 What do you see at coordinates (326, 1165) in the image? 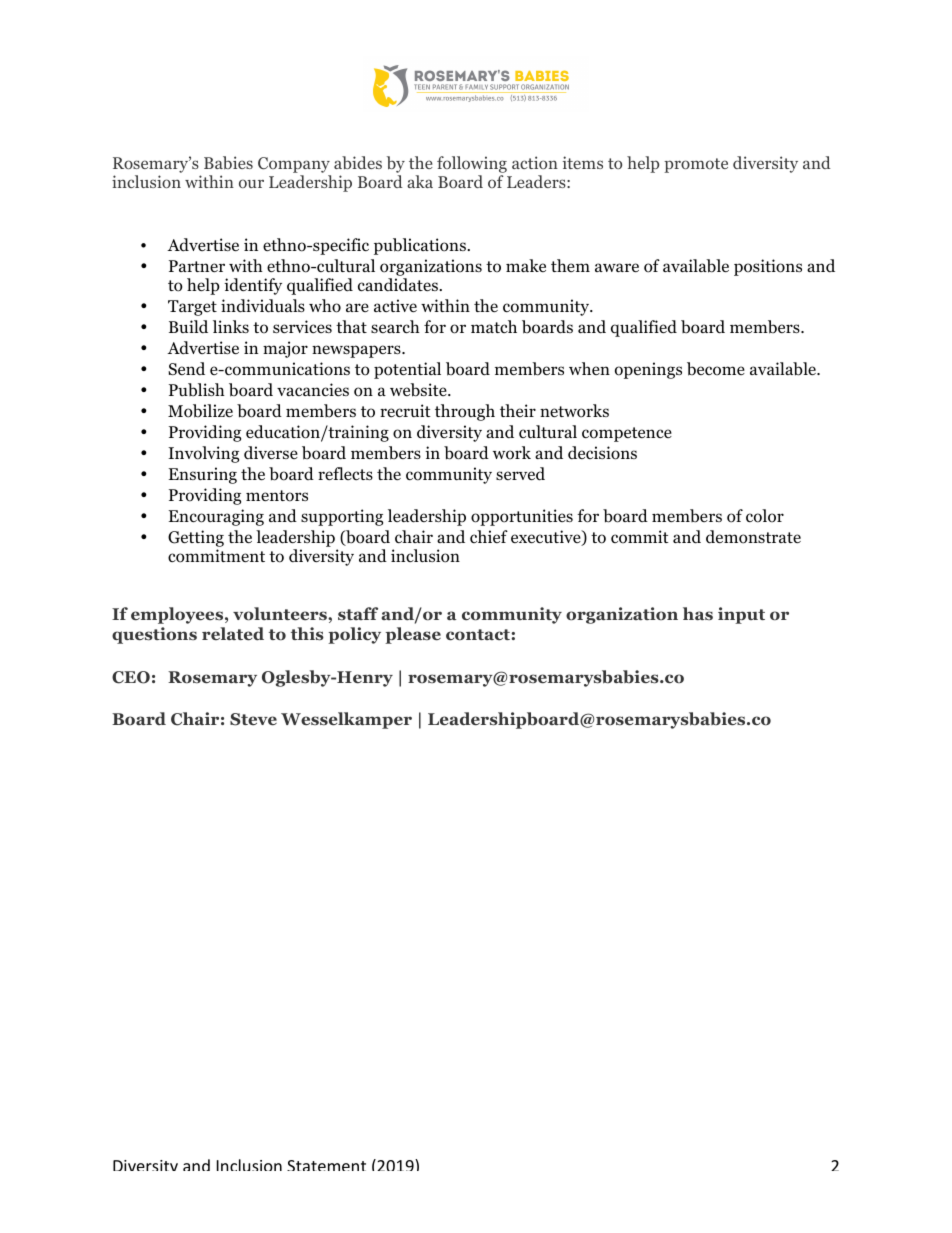
I see `Statement` at bounding box center [326, 1165].
